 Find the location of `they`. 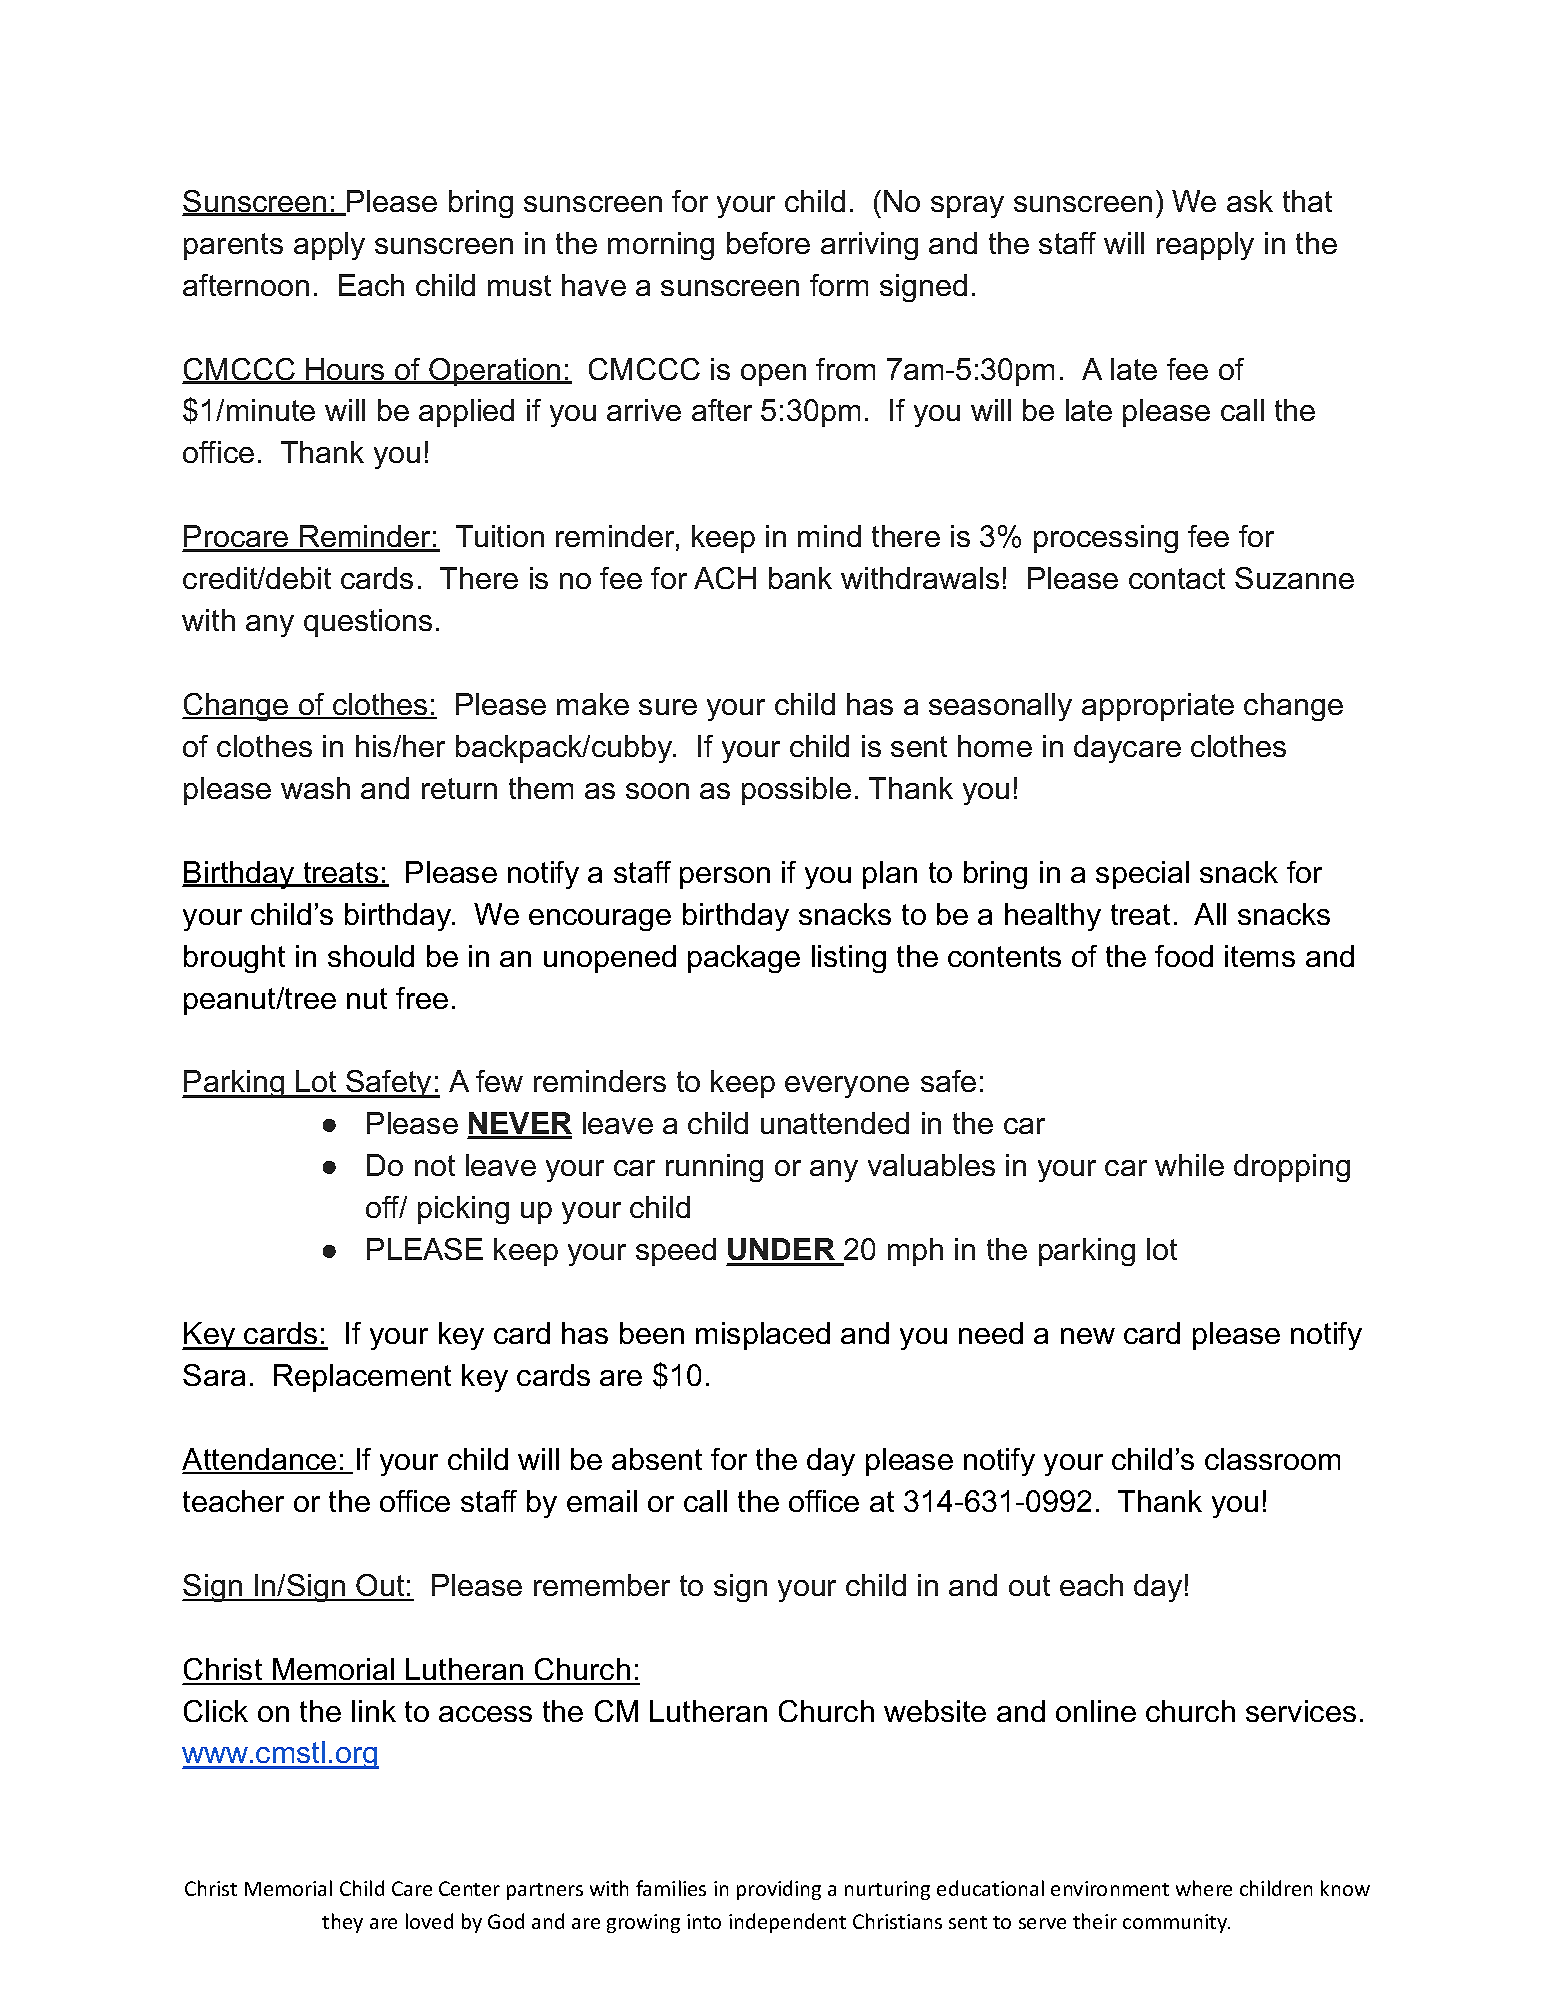

they is located at coordinates (342, 1923).
